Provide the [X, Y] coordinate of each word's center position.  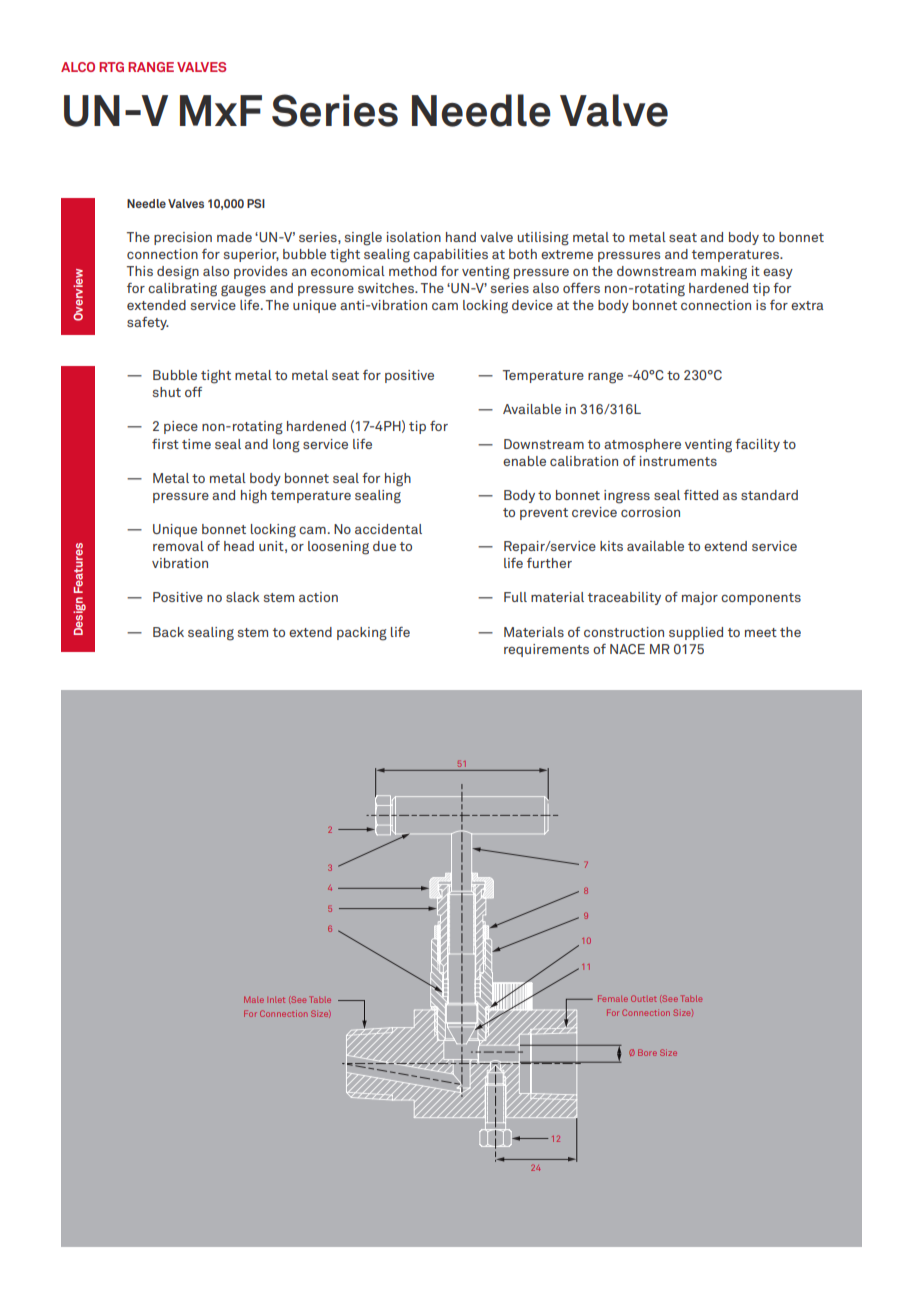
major [700, 598]
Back [168, 632]
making [724, 273]
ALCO [78, 67]
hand [461, 237]
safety [148, 323]
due [384, 546]
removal [178, 546]
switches [387, 288]
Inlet [276, 1000]
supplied [696, 633]
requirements [546, 650]
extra [807, 305]
